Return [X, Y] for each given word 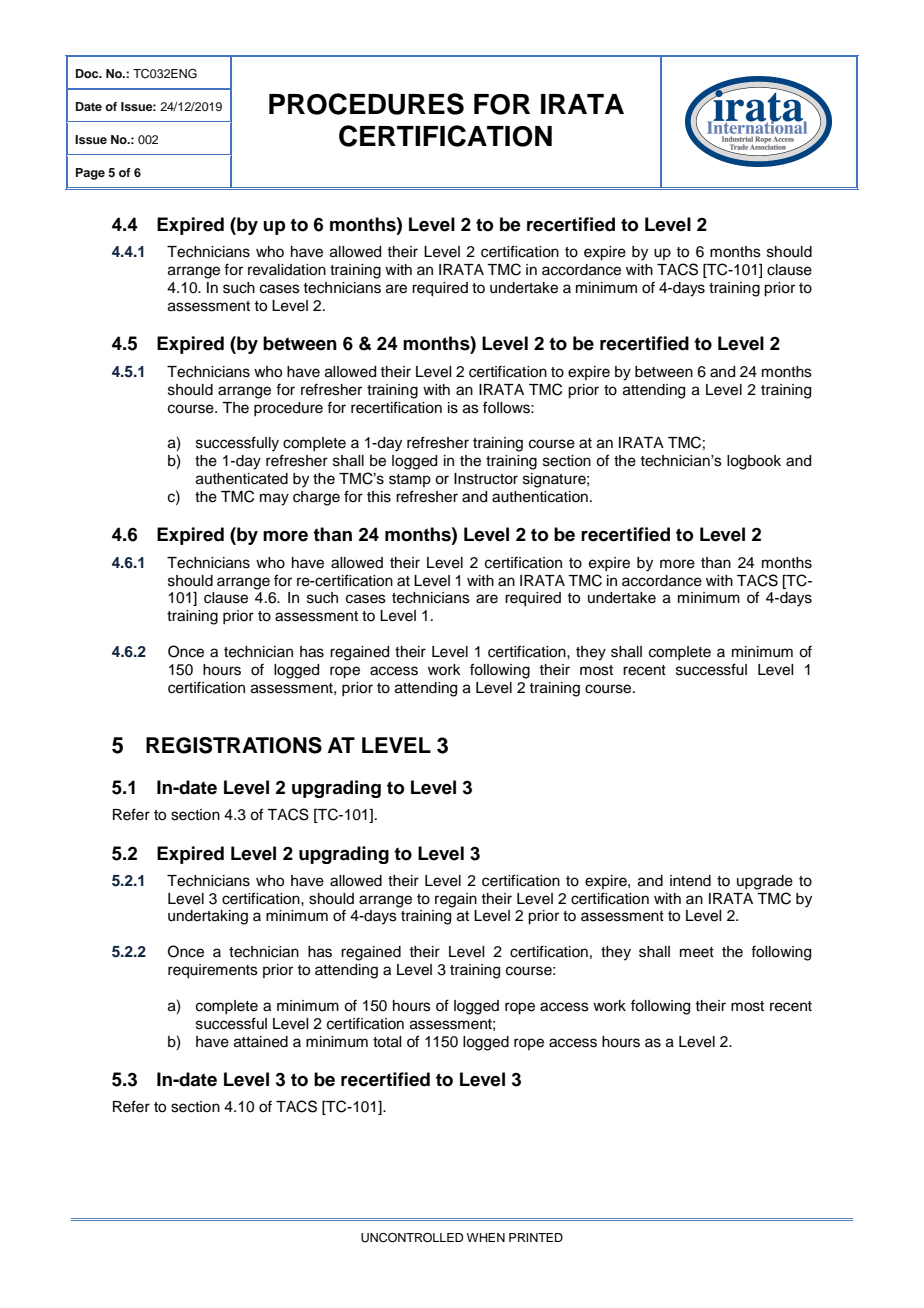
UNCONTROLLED [412, 1238]
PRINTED [536, 1237]
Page [90, 174]
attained [261, 1042]
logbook [754, 462]
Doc [88, 73]
